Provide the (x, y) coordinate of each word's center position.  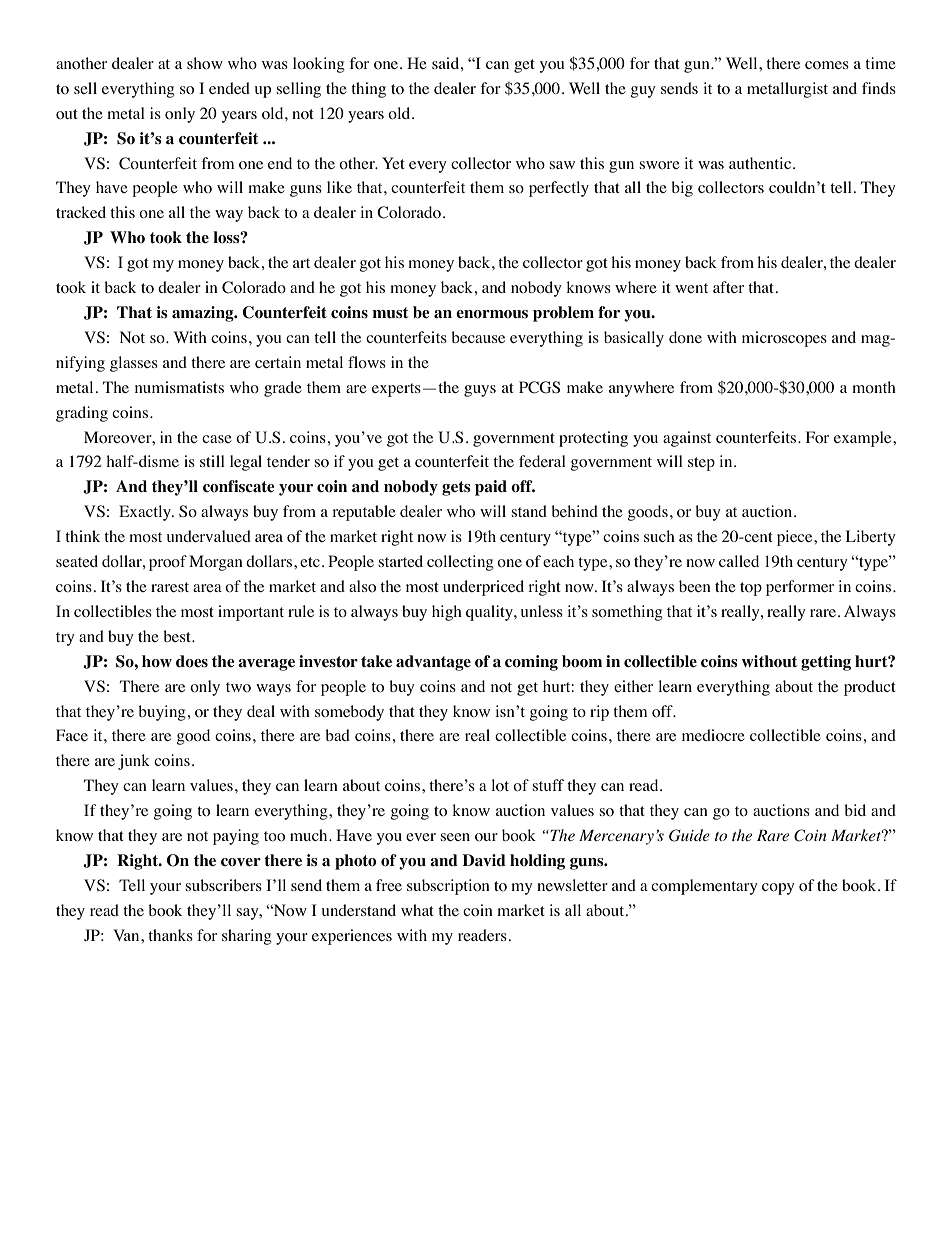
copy (778, 889)
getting (826, 663)
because (478, 337)
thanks (170, 935)
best (178, 636)
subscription (448, 887)
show (205, 63)
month (874, 387)
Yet (393, 163)
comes (827, 65)
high (447, 613)
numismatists (179, 387)
